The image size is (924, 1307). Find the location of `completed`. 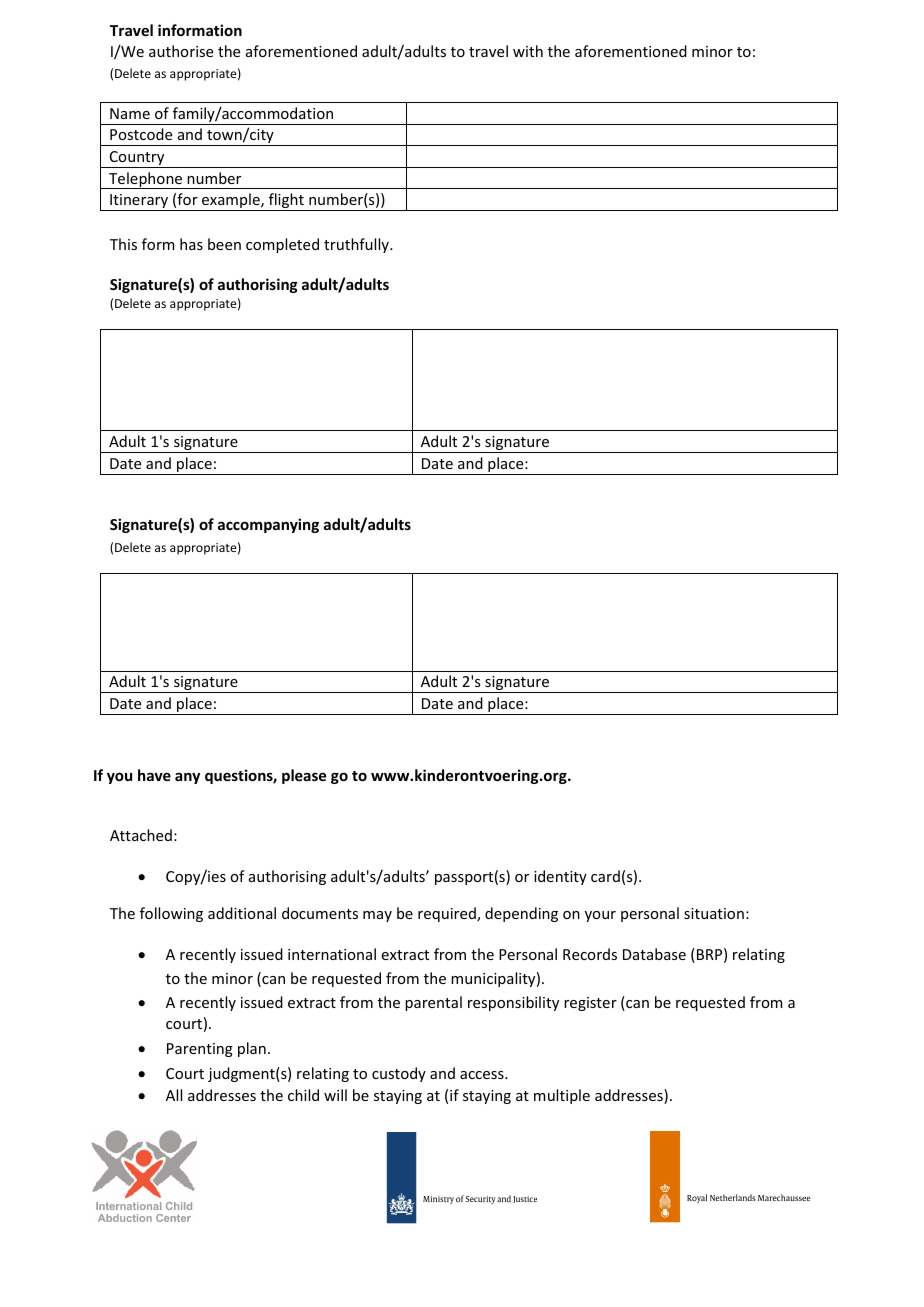

completed is located at coordinates (282, 245).
